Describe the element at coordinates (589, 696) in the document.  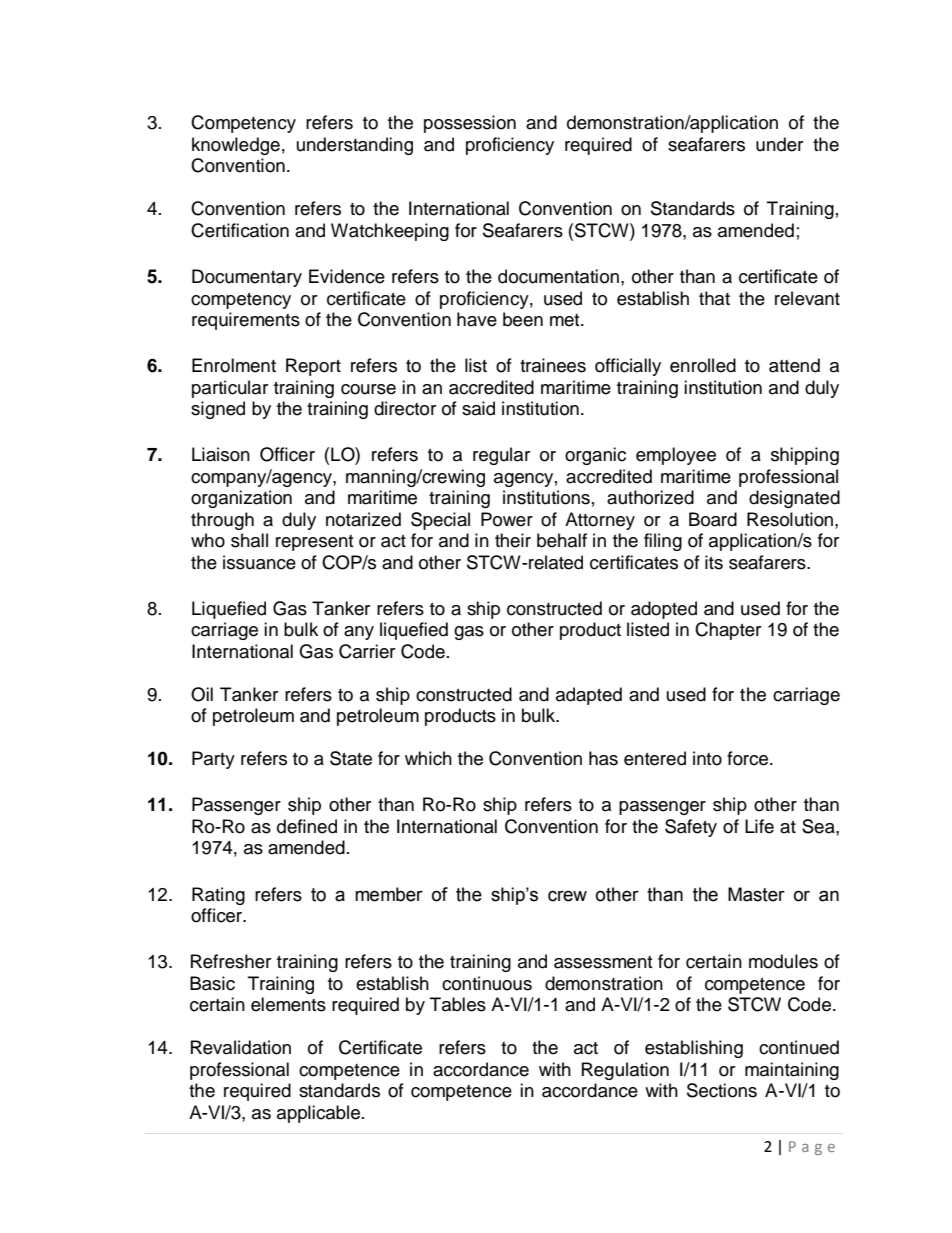
I see `adapted` at that location.
